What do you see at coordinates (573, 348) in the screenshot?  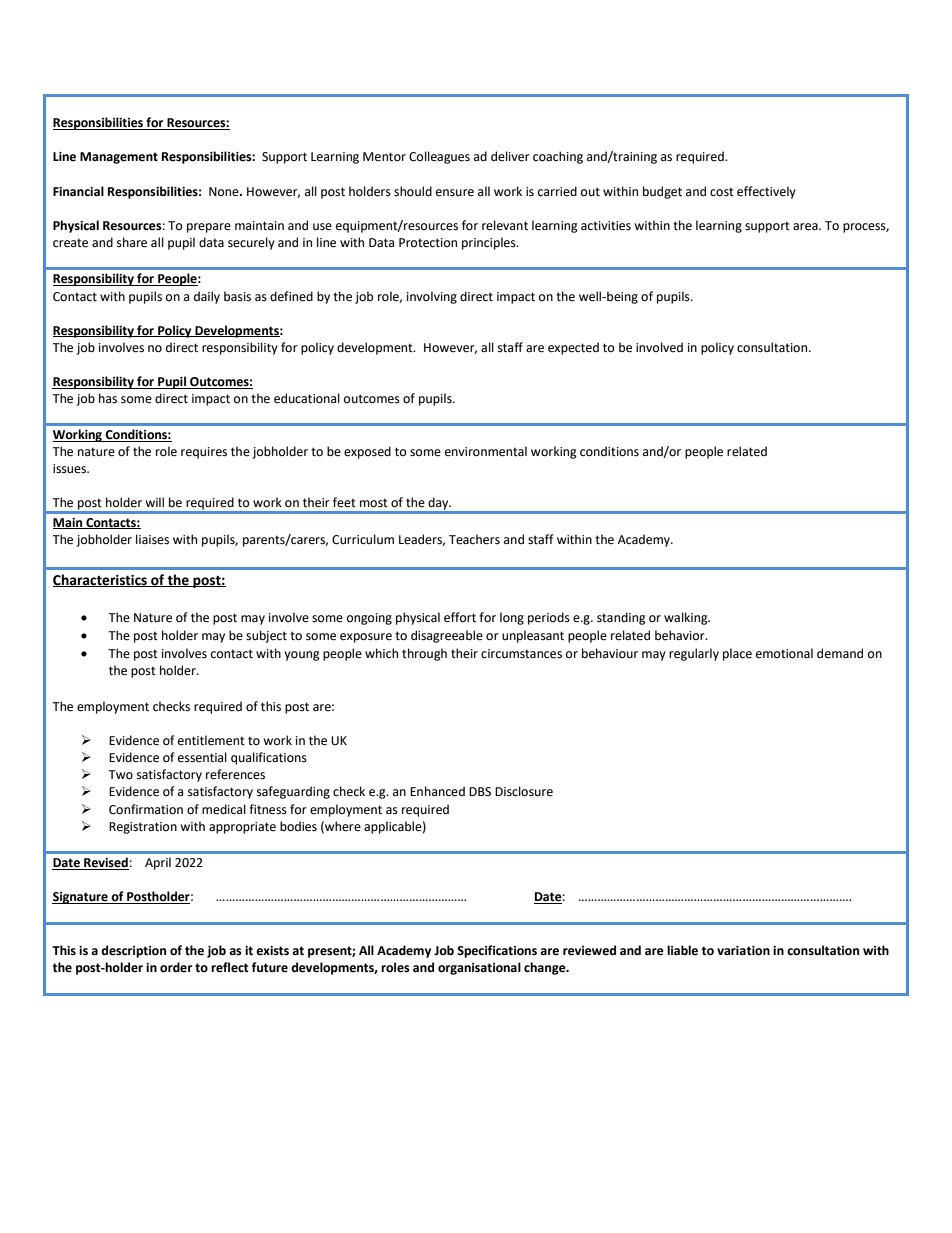 I see `expected` at bounding box center [573, 348].
